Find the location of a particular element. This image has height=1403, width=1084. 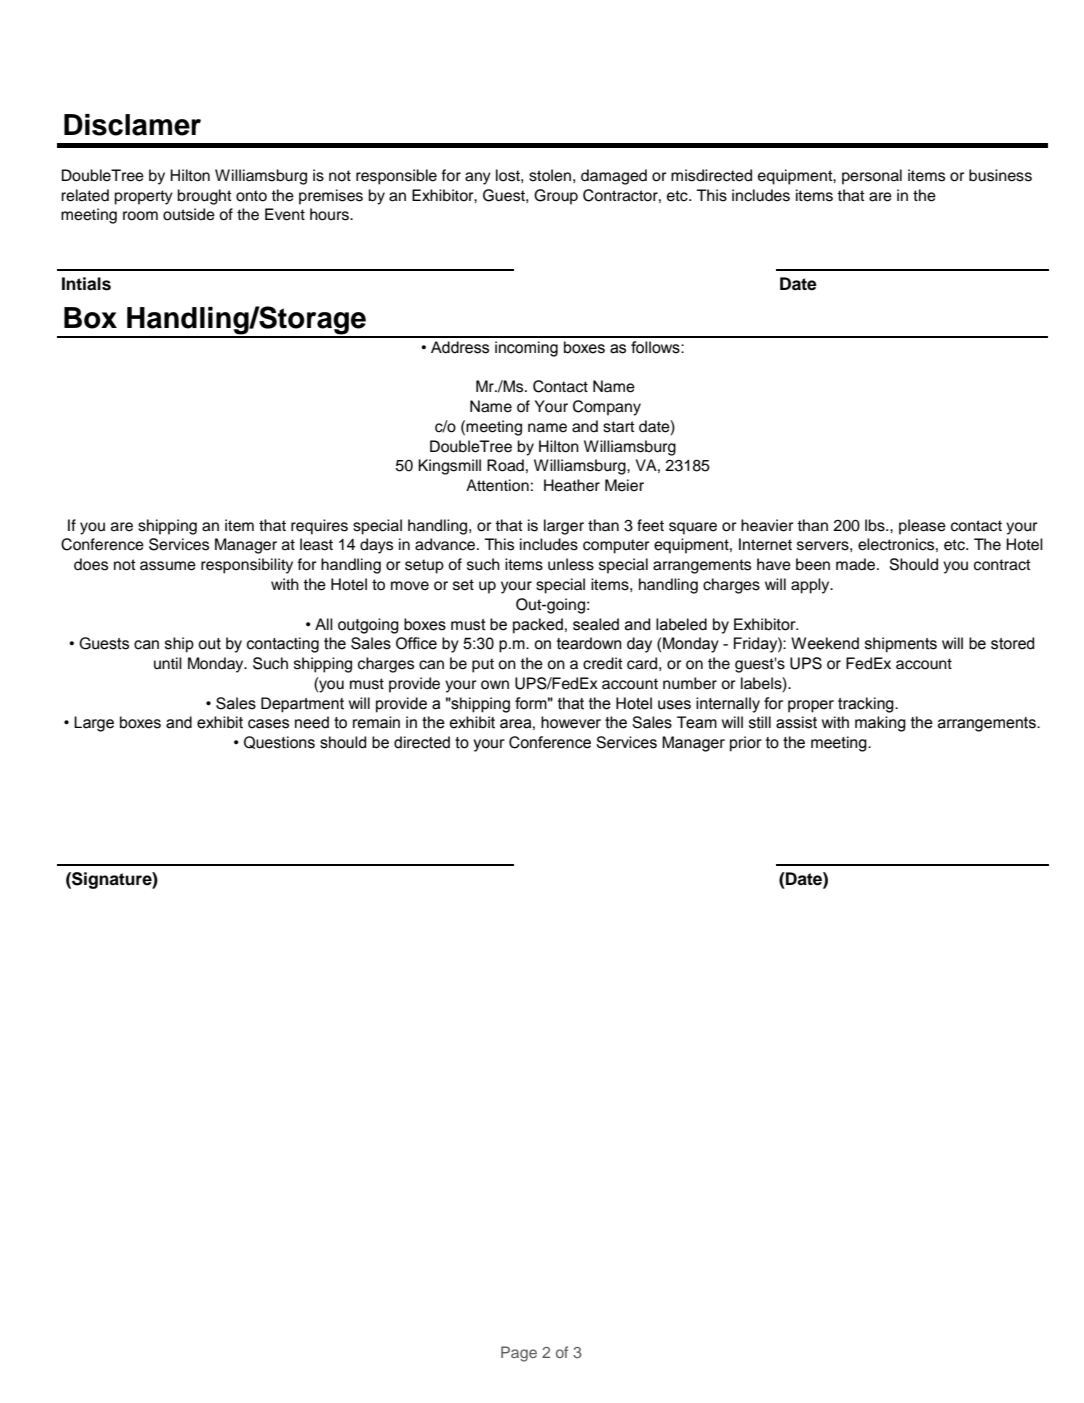

prior is located at coordinates (746, 744).
